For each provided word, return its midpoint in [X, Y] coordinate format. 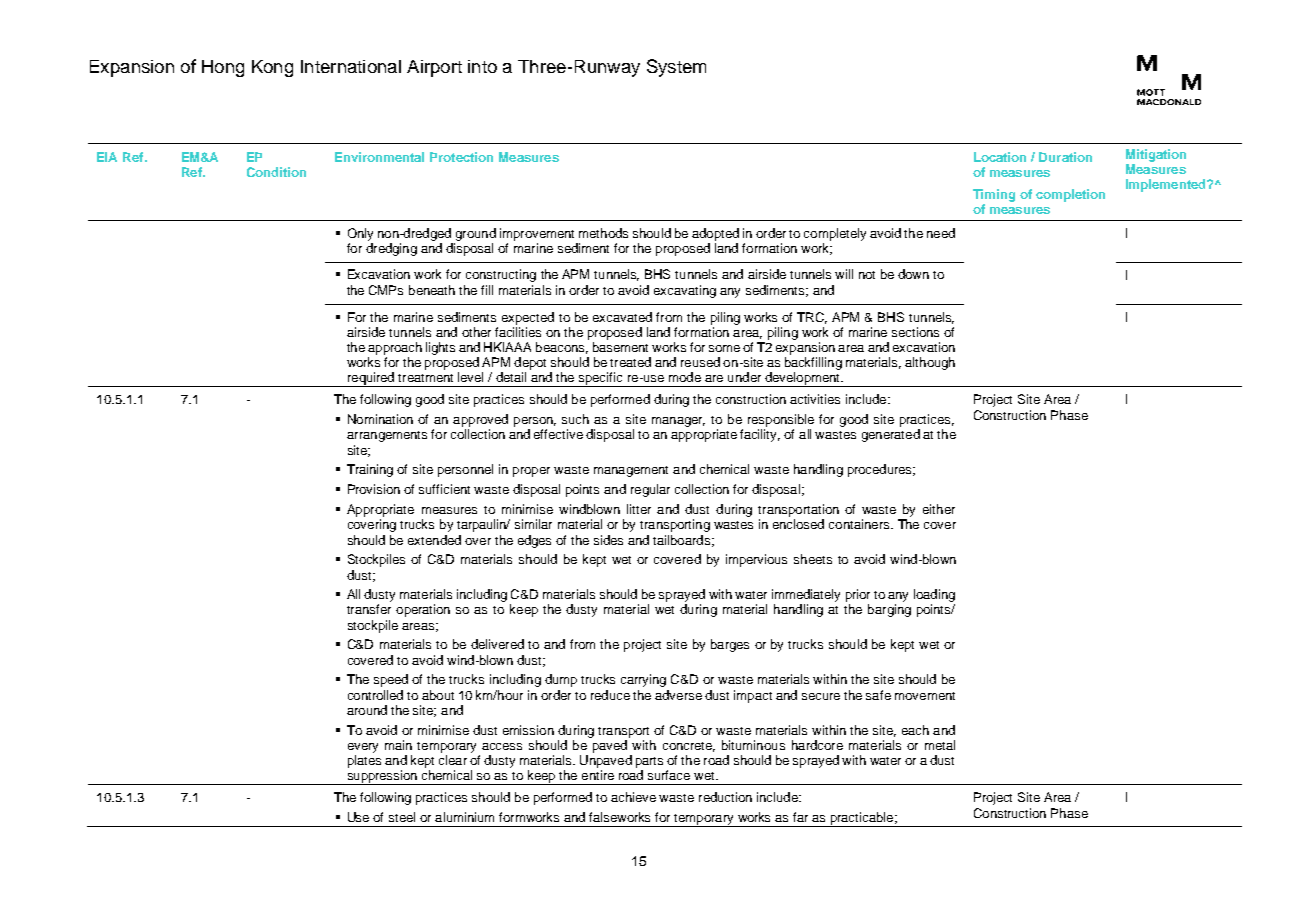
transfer [369, 609]
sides [608, 540]
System [676, 68]
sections [915, 332]
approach [395, 348]
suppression [382, 777]
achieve [633, 797]
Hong [223, 68]
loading [934, 597]
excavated [622, 317]
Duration [1065, 157]
